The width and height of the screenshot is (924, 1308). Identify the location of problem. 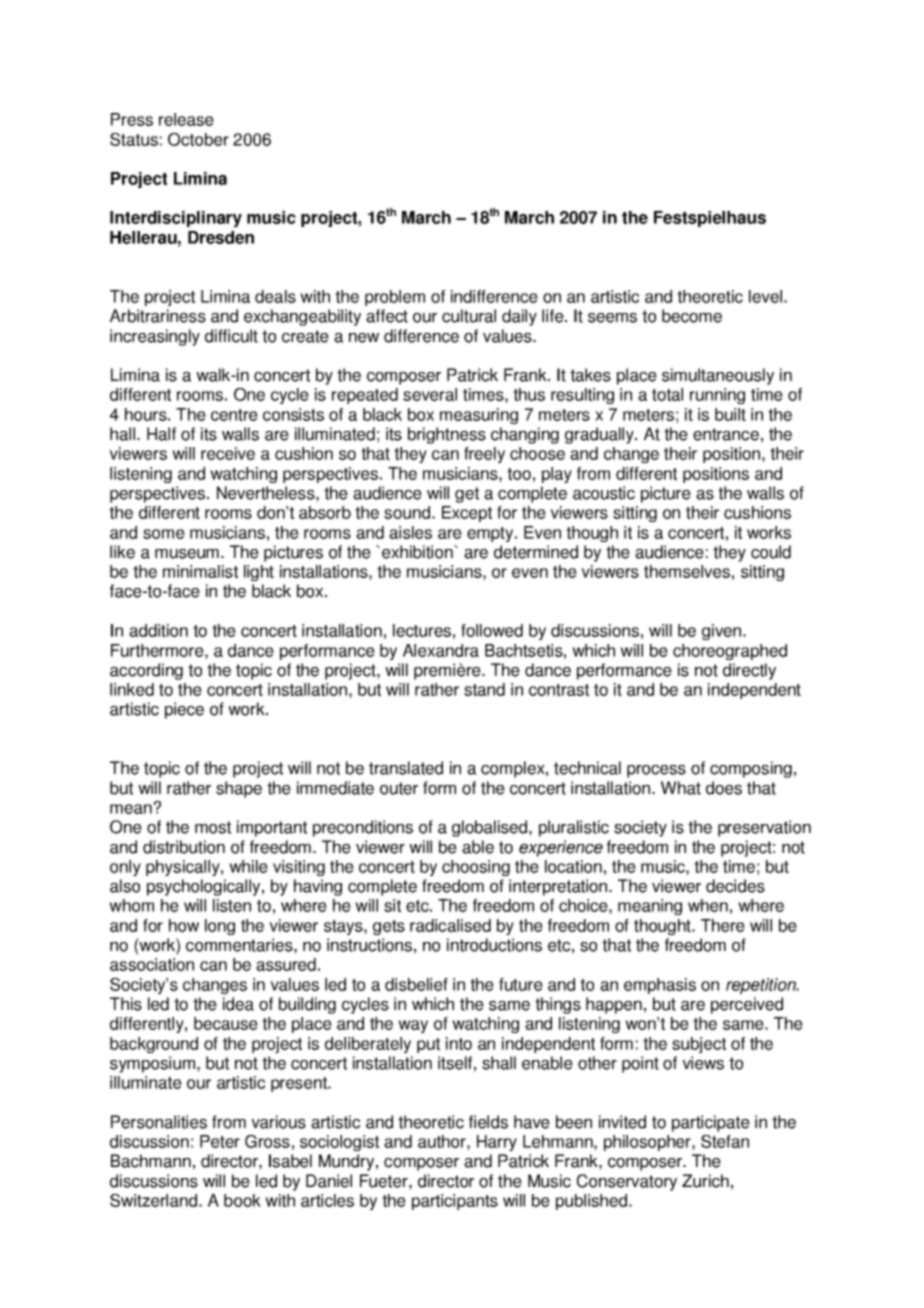
(395, 298).
